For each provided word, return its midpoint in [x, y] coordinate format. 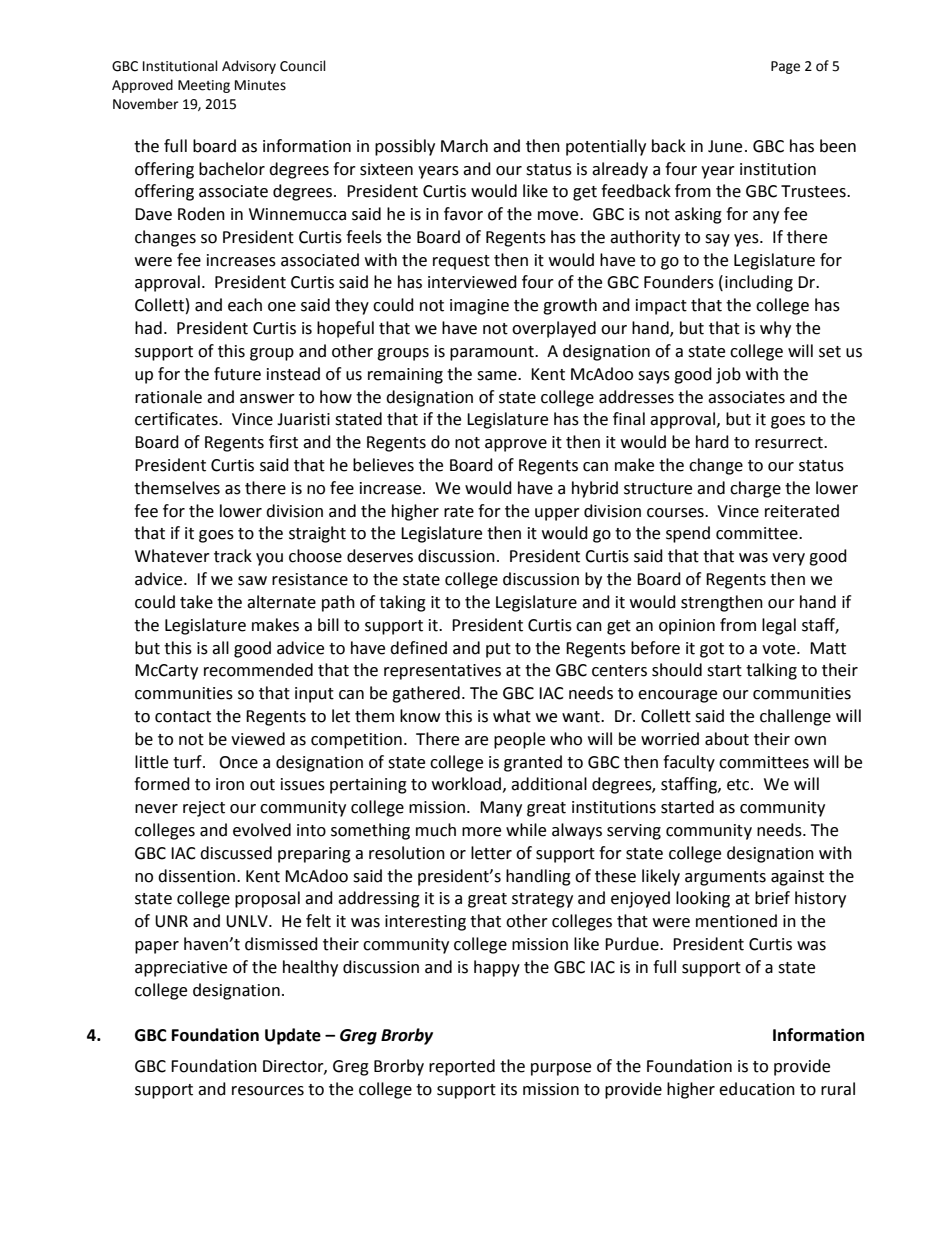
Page [785, 67]
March [464, 146]
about [727, 739]
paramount [493, 353]
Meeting [204, 86]
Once [238, 762]
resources [268, 1091]
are [476, 741]
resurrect [790, 443]
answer [267, 399]
